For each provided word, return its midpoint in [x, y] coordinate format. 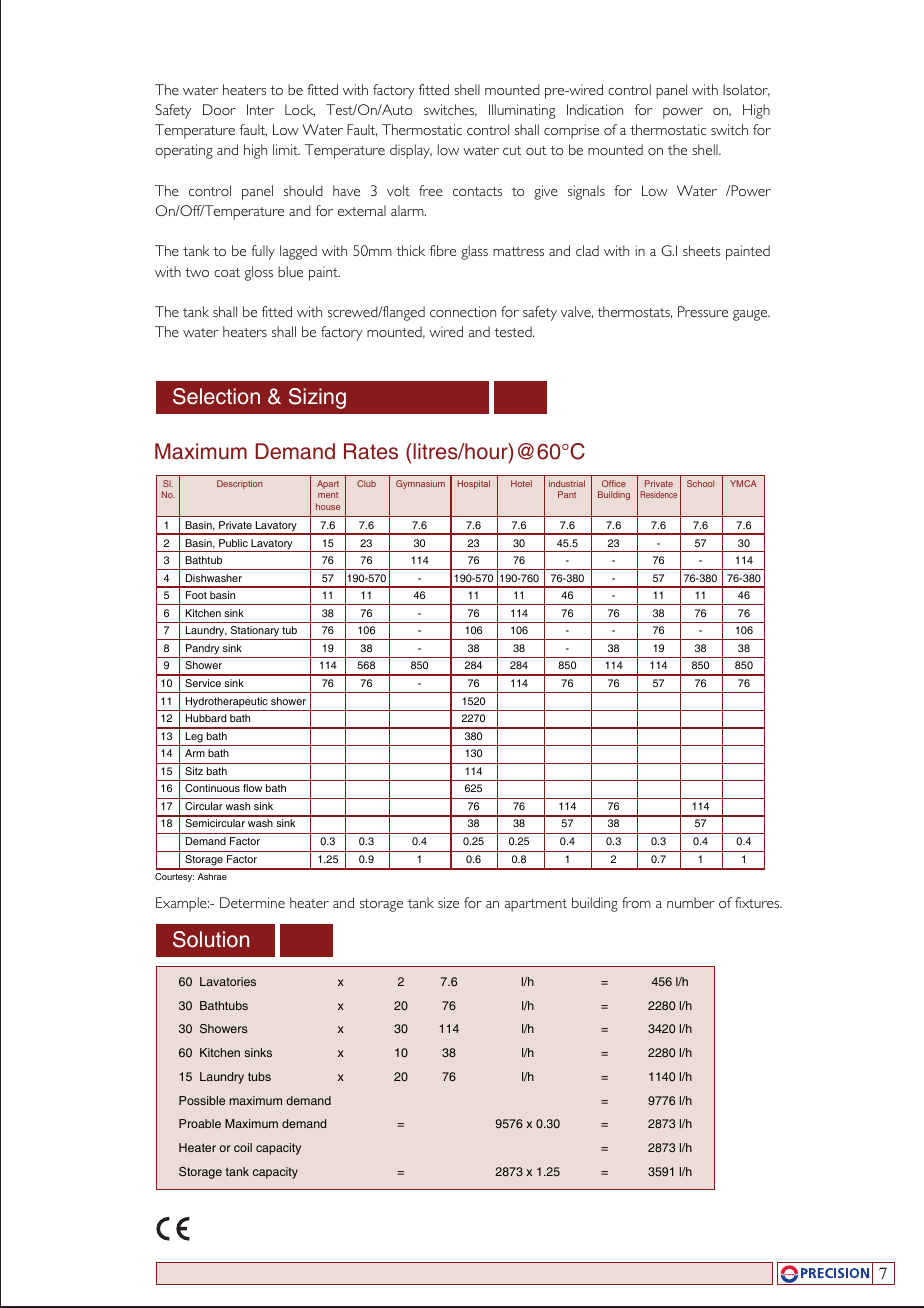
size [448, 902]
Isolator [746, 90]
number [691, 902]
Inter [260, 109]
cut [512, 150]
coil [243, 1147]
